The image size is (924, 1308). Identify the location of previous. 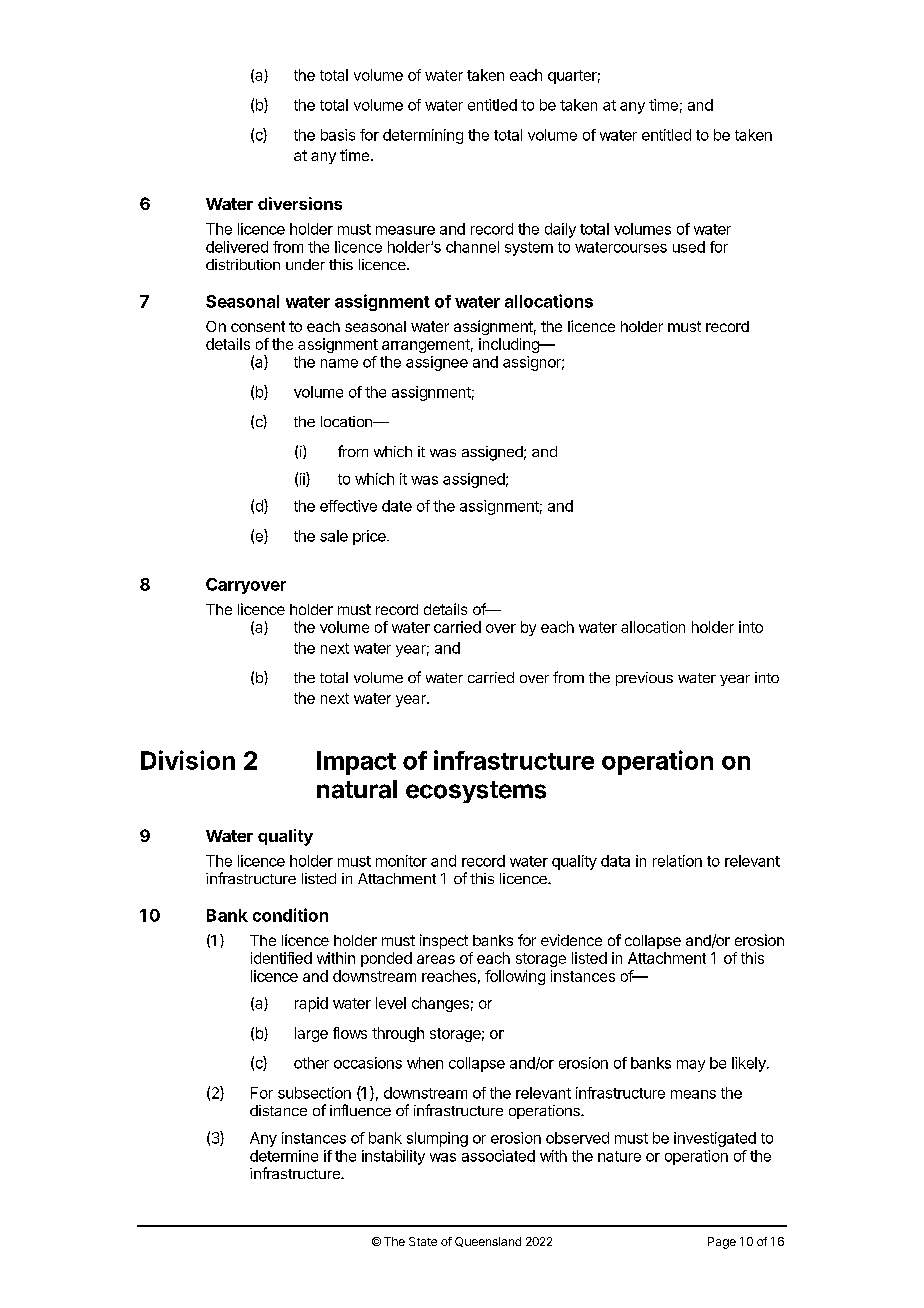
(644, 679).
